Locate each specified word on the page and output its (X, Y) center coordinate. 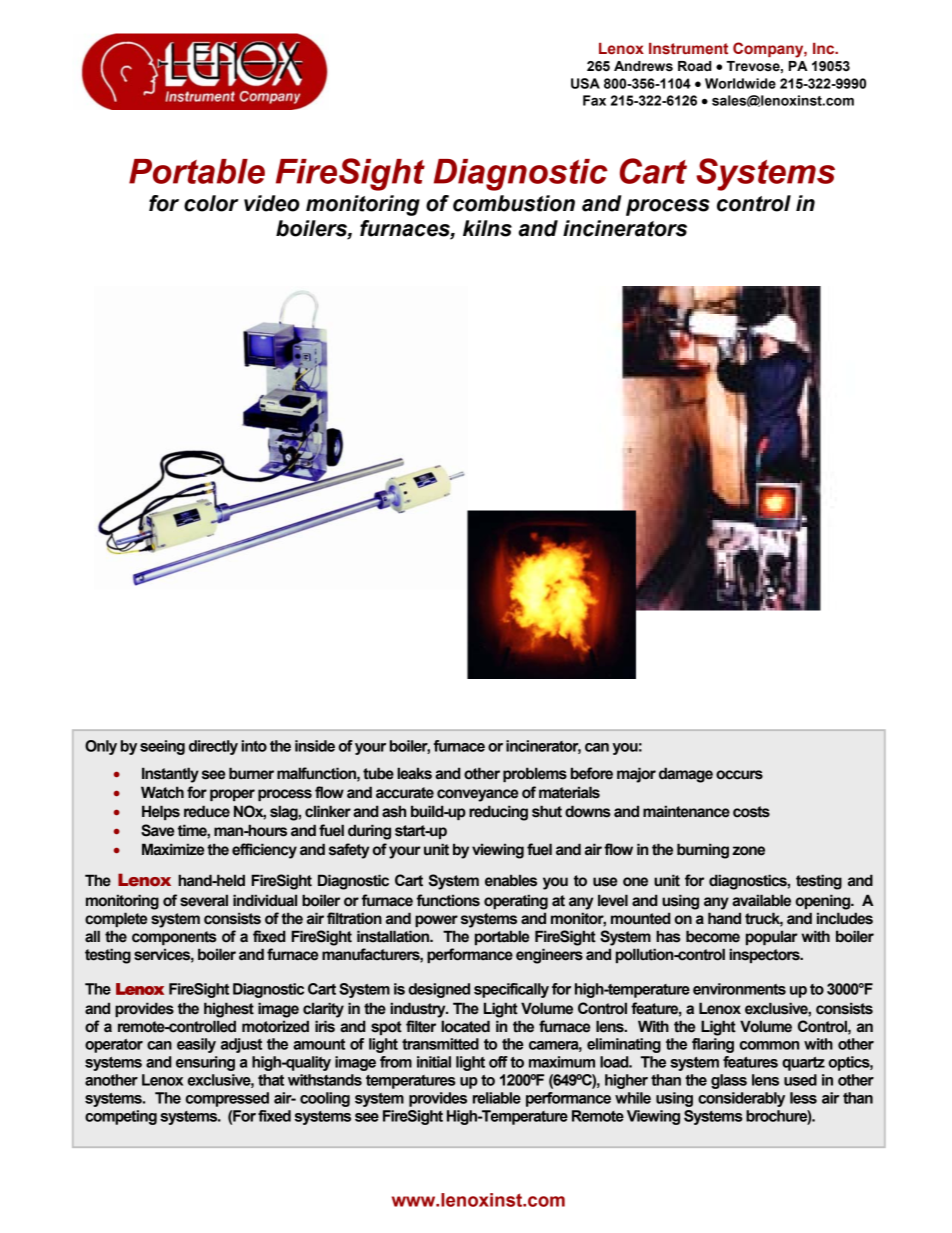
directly (213, 747)
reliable (497, 1098)
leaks (414, 773)
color (211, 203)
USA (585, 83)
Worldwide (740, 83)
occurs (739, 775)
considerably (741, 1099)
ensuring (205, 1063)
